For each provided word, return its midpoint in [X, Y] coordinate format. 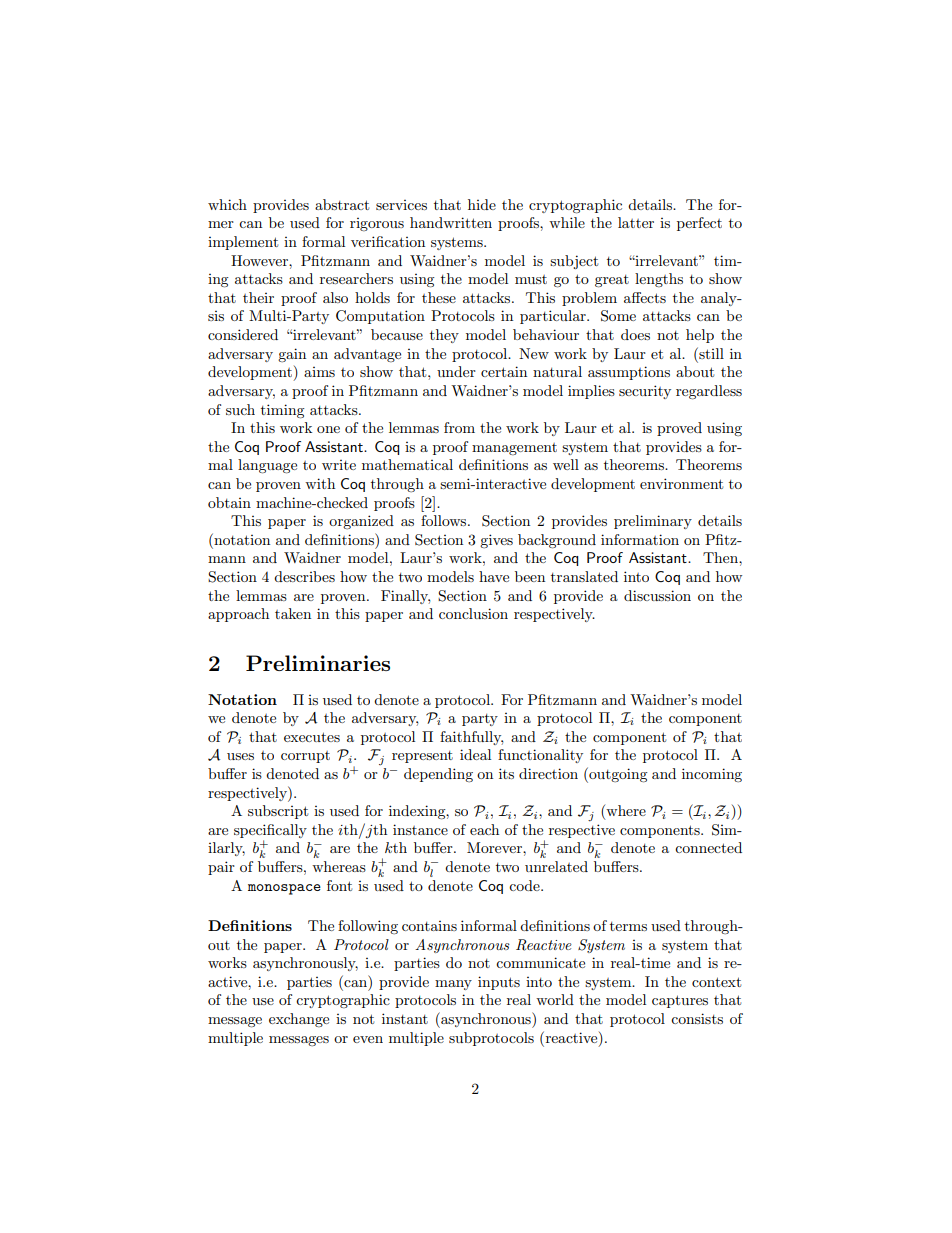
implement [243, 243]
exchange [299, 1020]
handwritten [451, 222]
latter [636, 222]
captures [680, 1001]
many [453, 985]
